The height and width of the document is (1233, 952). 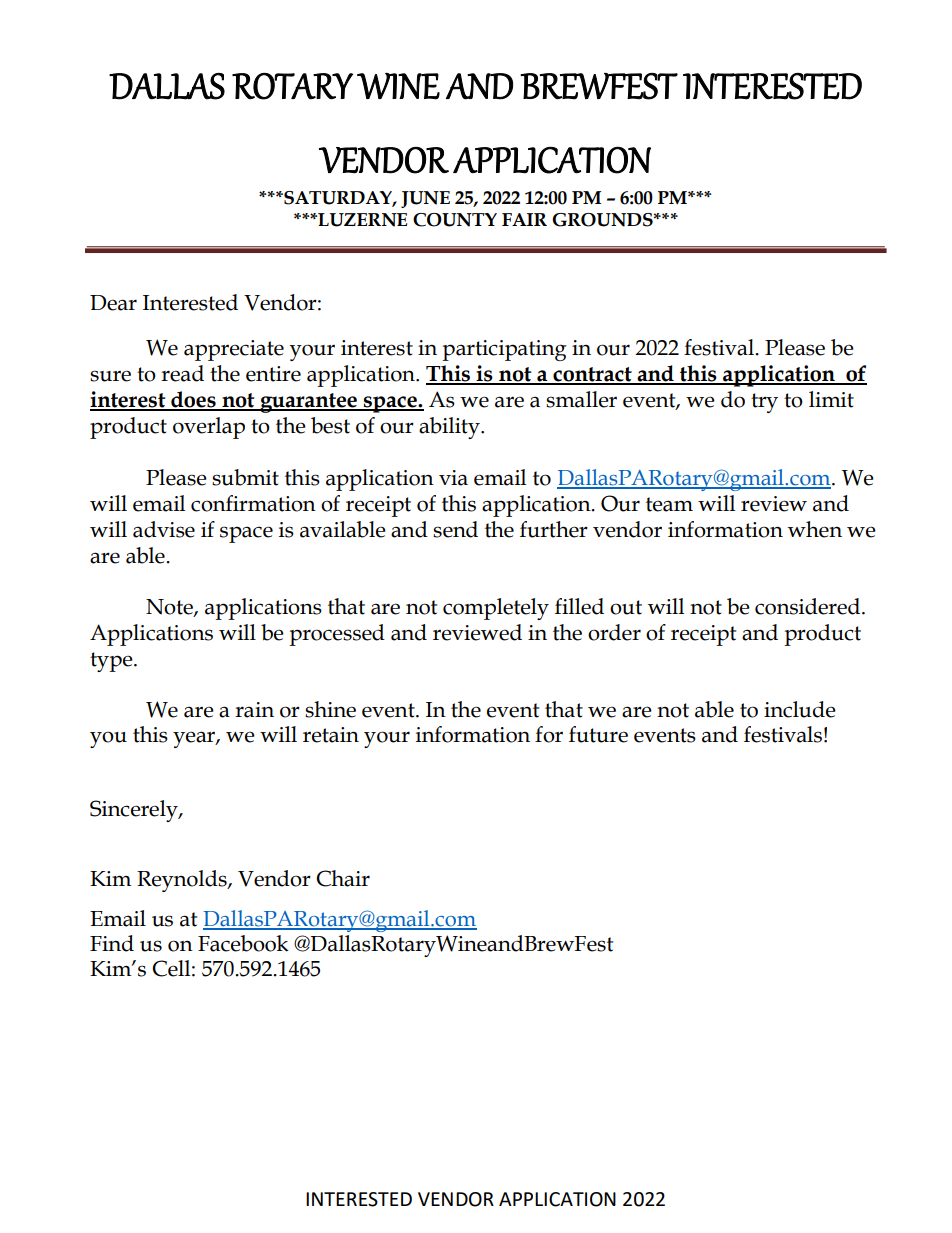 What do you see at coordinates (254, 710) in the document?
I see `rain` at bounding box center [254, 710].
